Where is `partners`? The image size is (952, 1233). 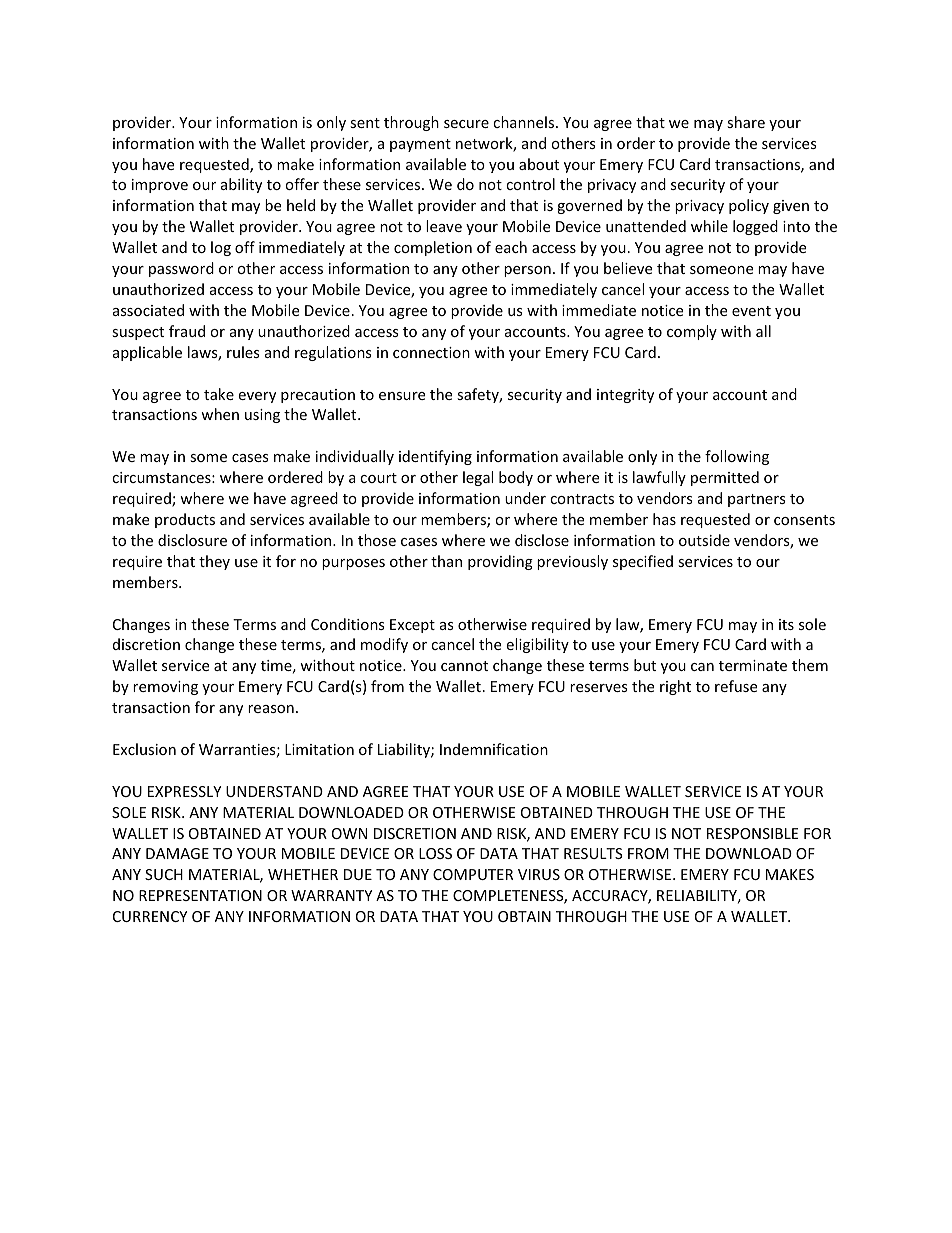
partners is located at coordinates (757, 500).
